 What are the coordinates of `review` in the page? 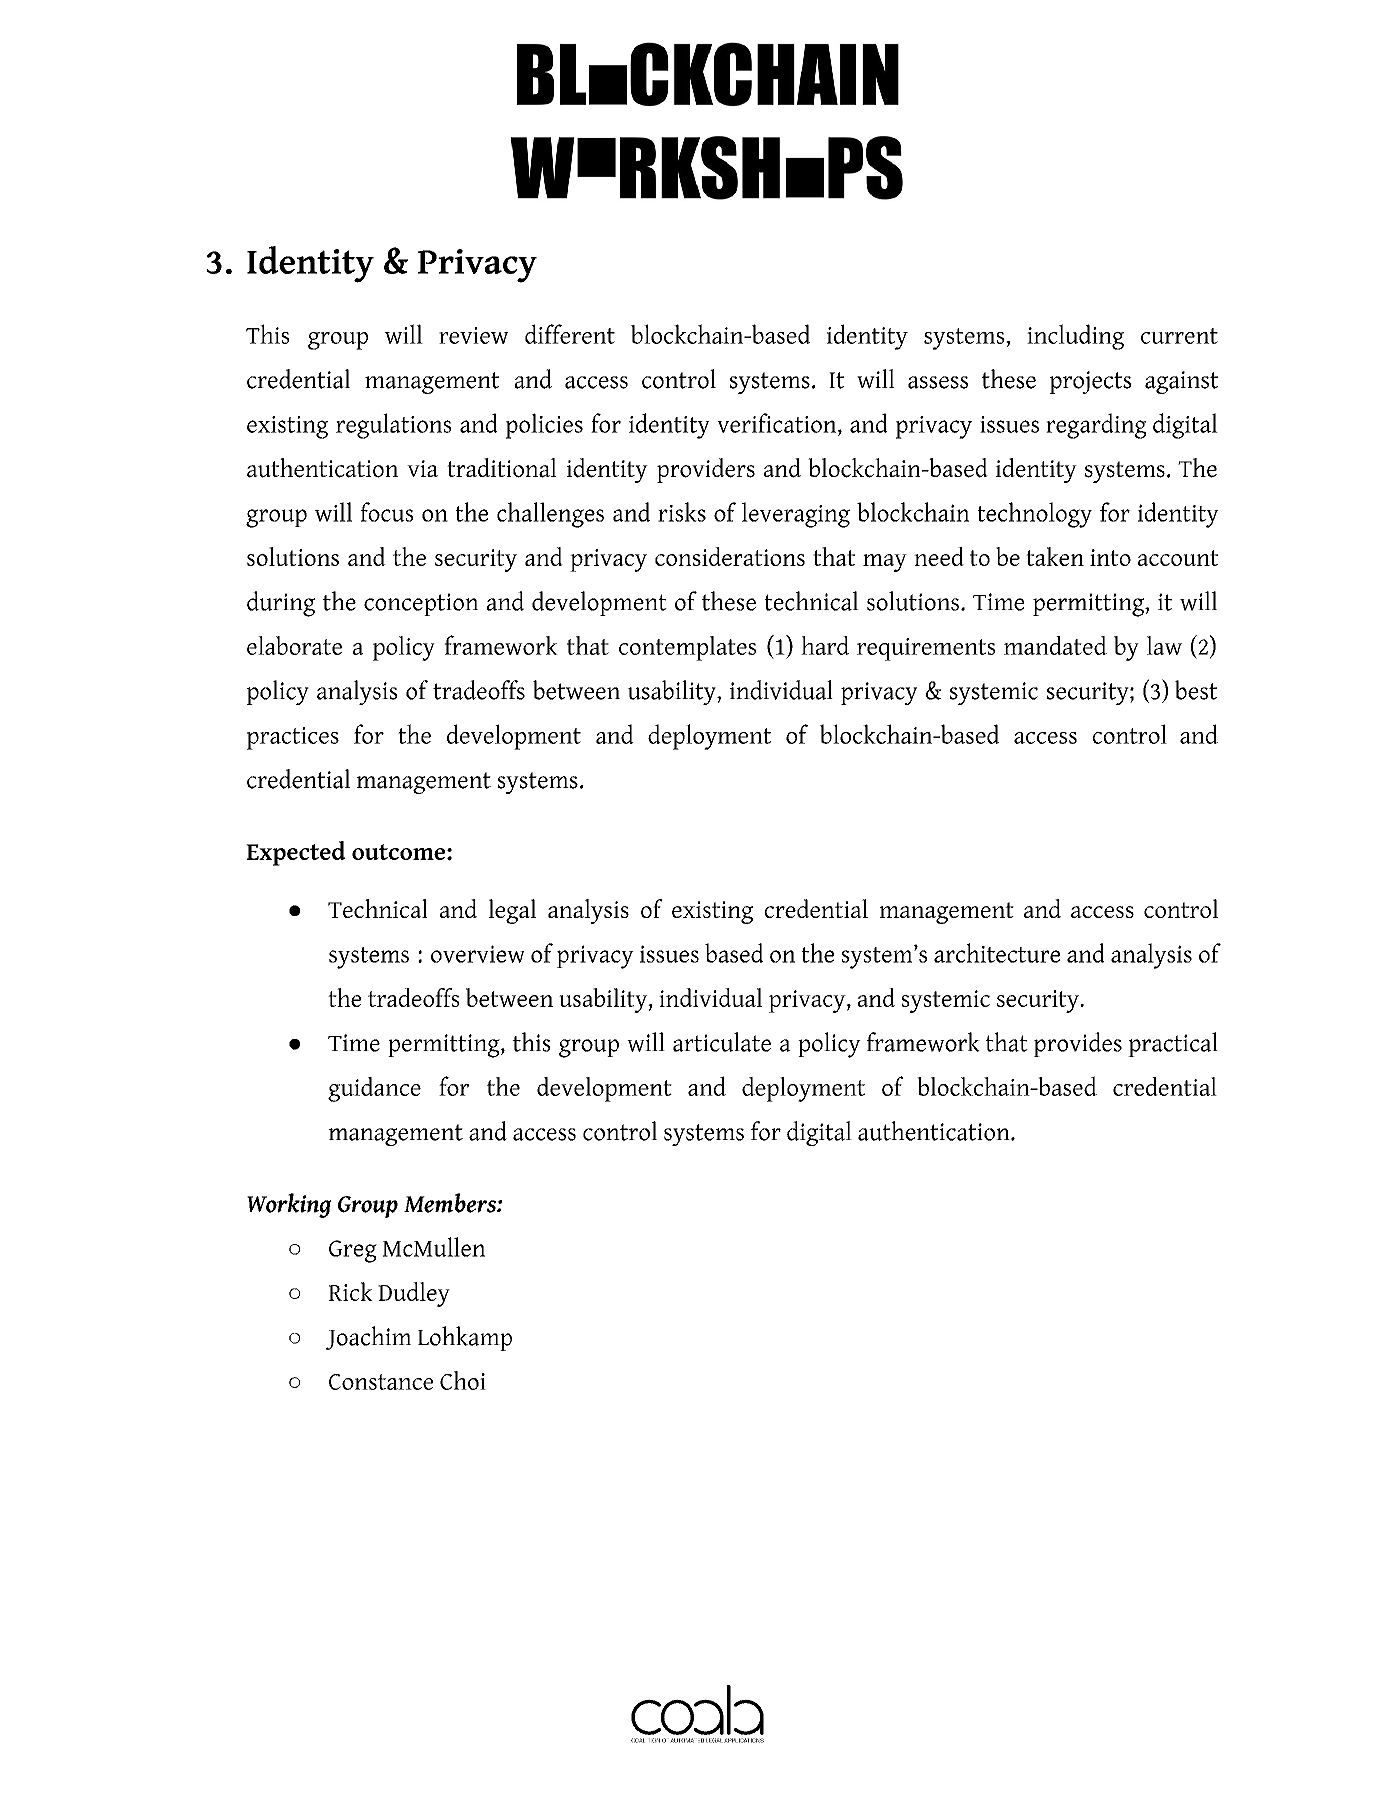 It's located at (473, 335).
